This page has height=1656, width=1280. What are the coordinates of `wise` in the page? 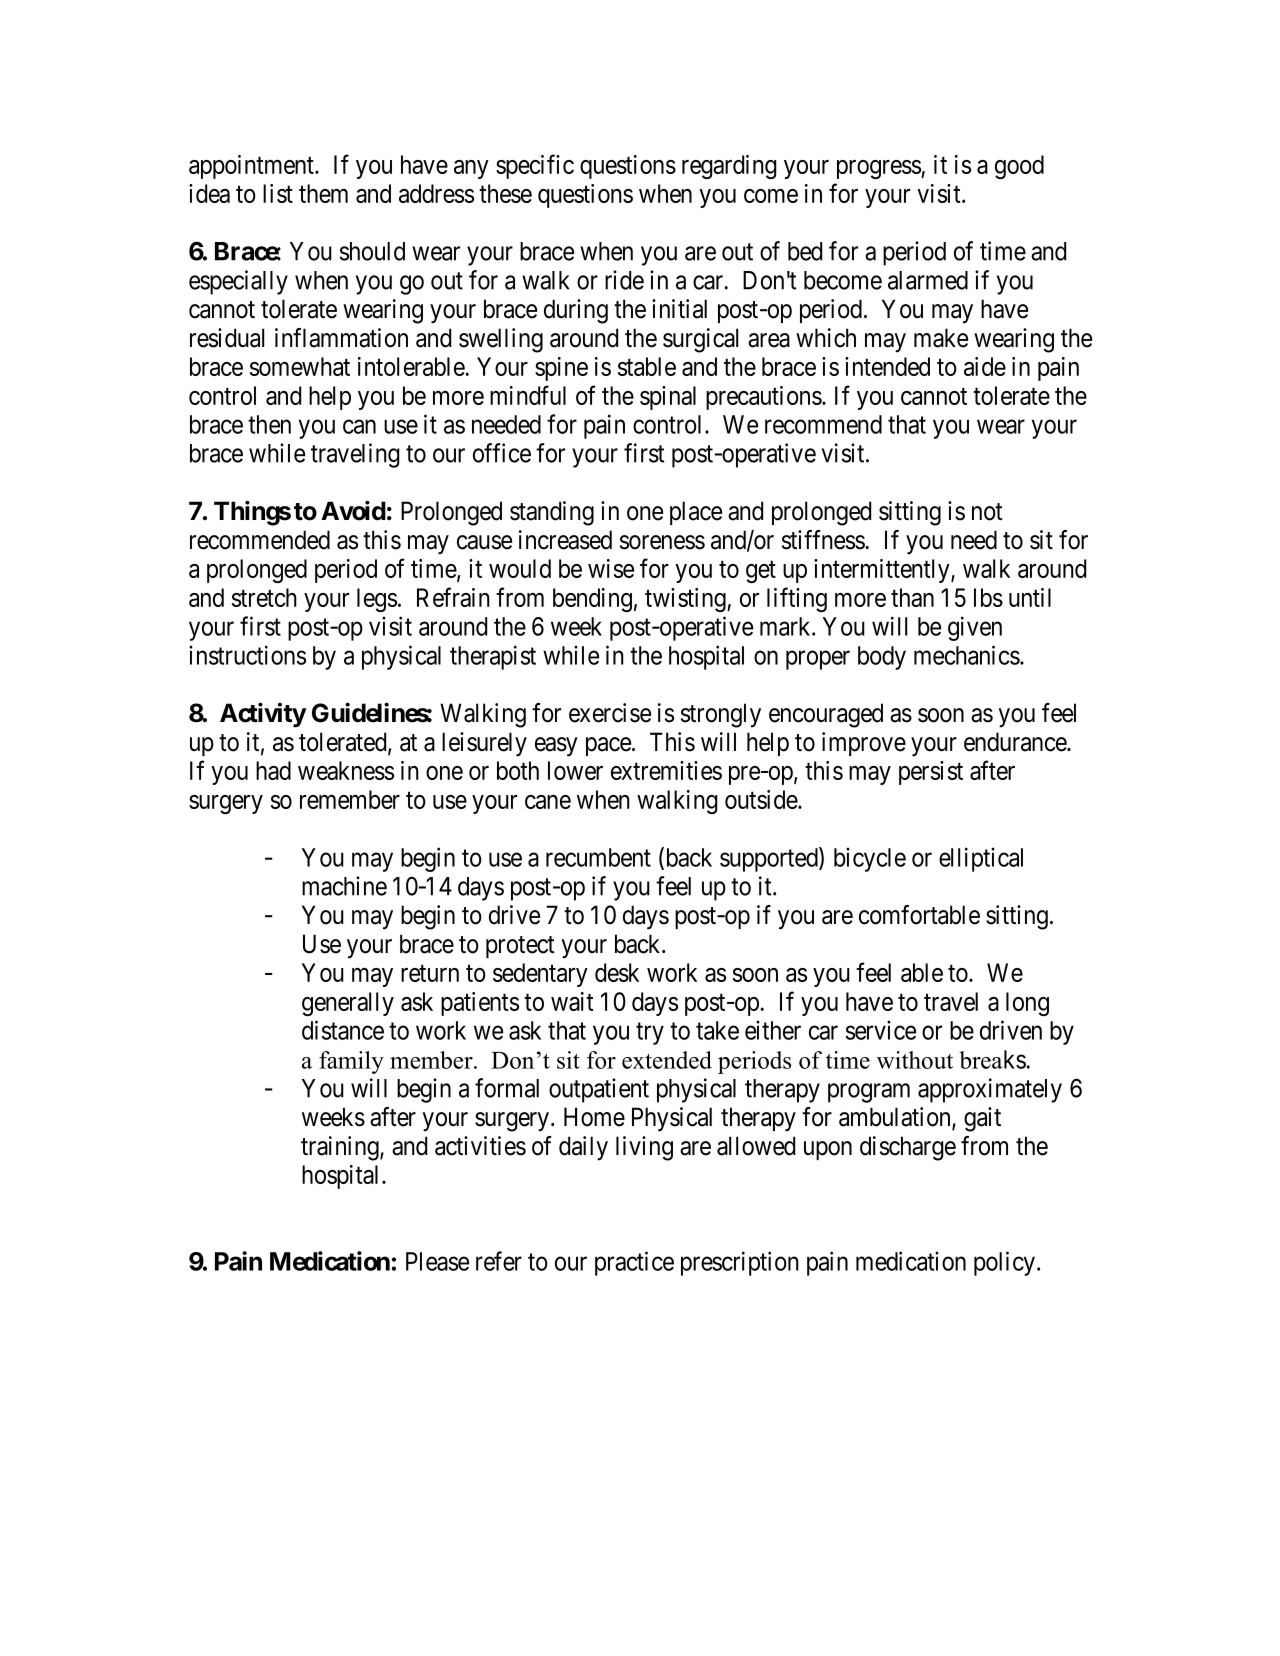 It's located at (611, 568).
